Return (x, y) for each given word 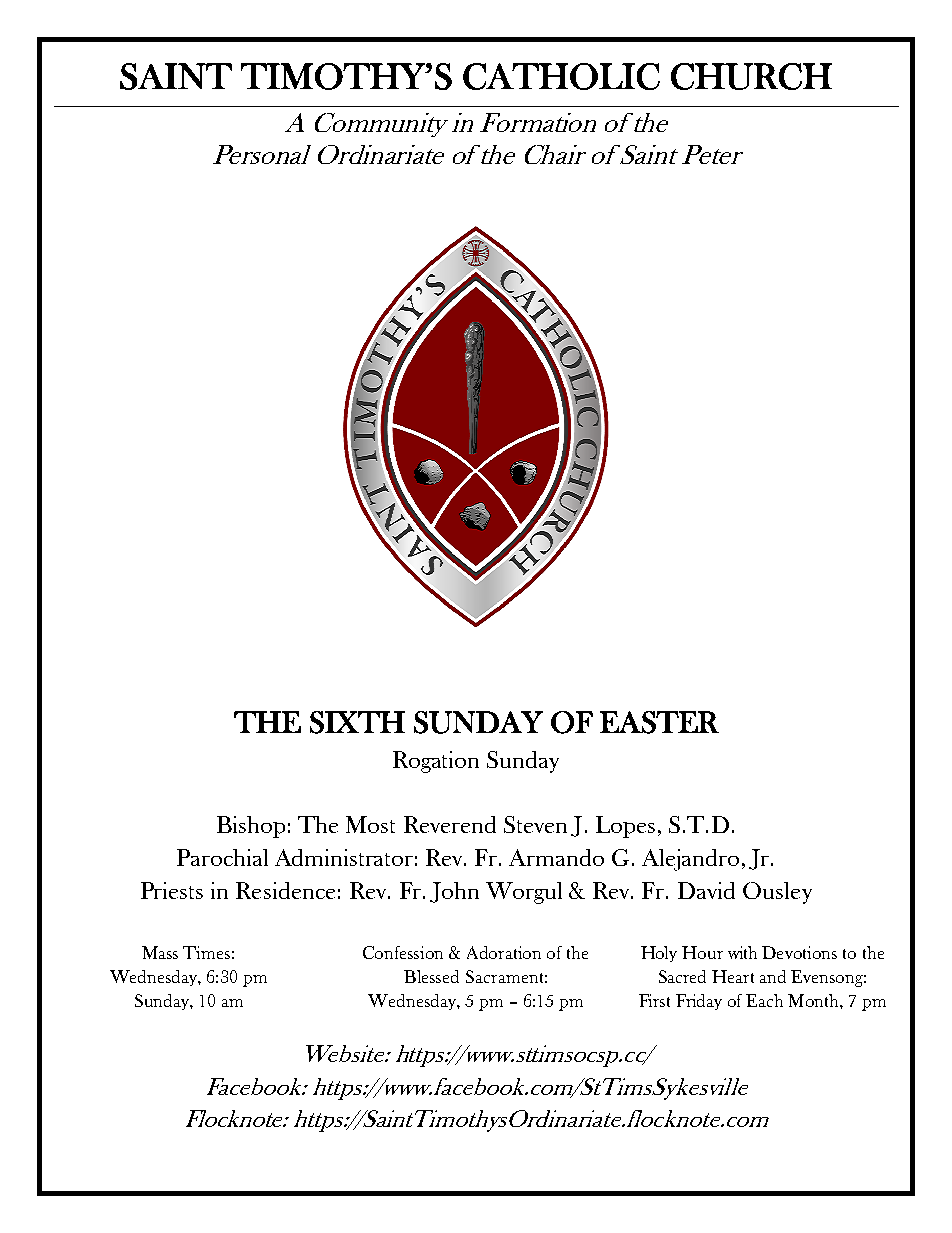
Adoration (504, 952)
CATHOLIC (561, 76)
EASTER (659, 722)
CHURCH (751, 76)
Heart (733, 976)
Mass (160, 952)
